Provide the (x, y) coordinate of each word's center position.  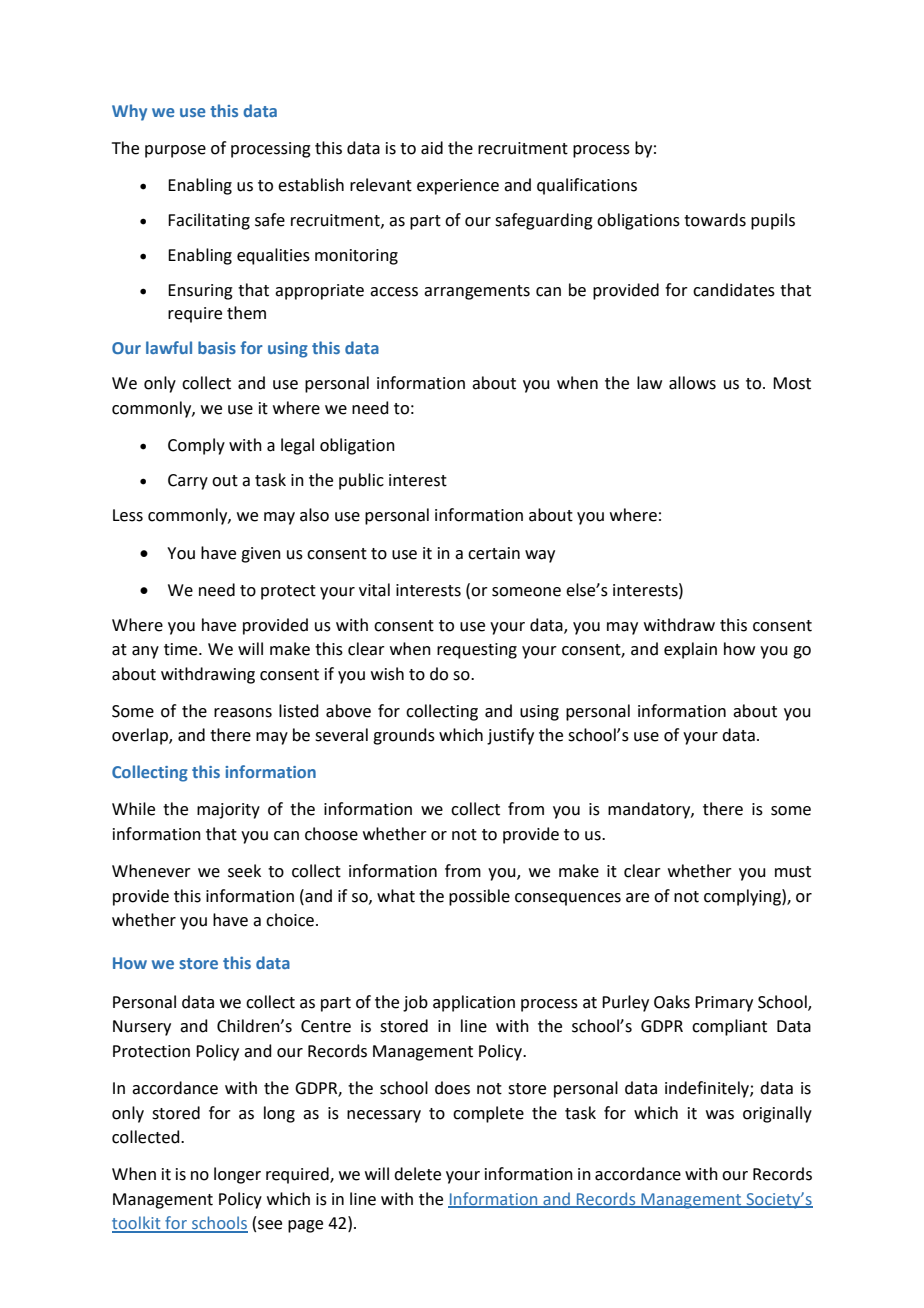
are (637, 898)
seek (244, 871)
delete (417, 1174)
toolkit (137, 1224)
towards (715, 220)
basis (217, 347)
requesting (477, 651)
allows (692, 383)
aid (432, 148)
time (182, 649)
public (361, 481)
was (720, 1115)
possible (479, 897)
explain (690, 650)
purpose (175, 151)
